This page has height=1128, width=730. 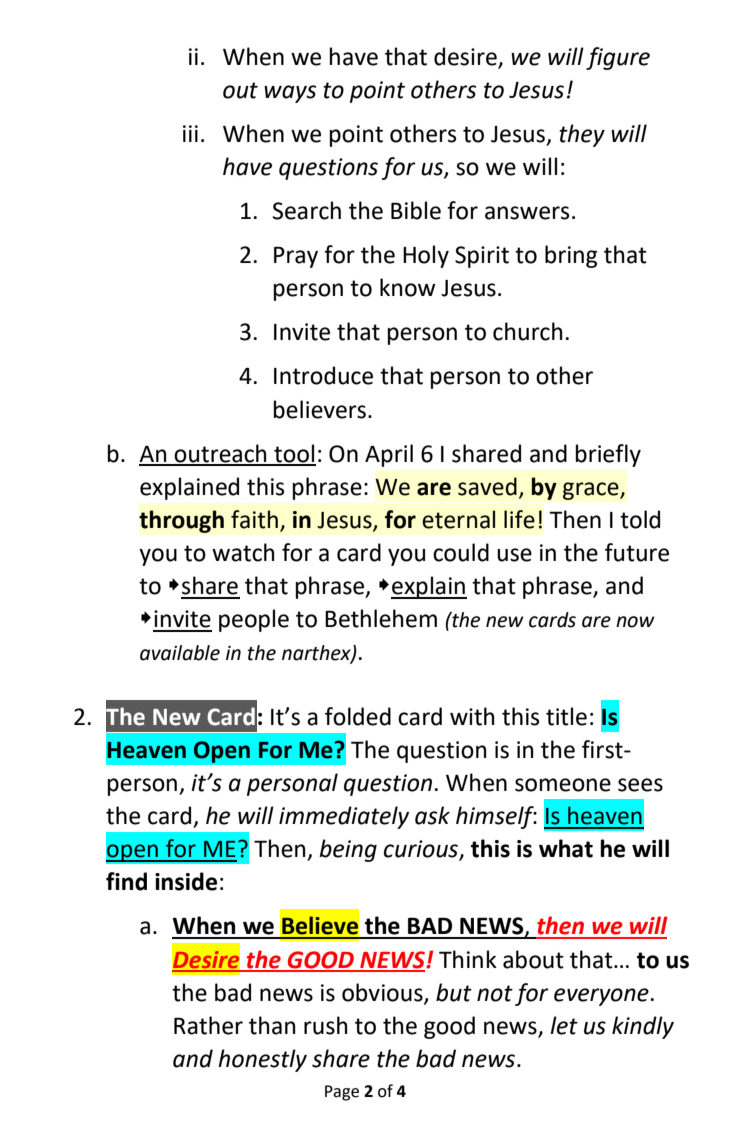 What do you see at coordinates (571, 256) in the page?
I see `bring` at bounding box center [571, 256].
